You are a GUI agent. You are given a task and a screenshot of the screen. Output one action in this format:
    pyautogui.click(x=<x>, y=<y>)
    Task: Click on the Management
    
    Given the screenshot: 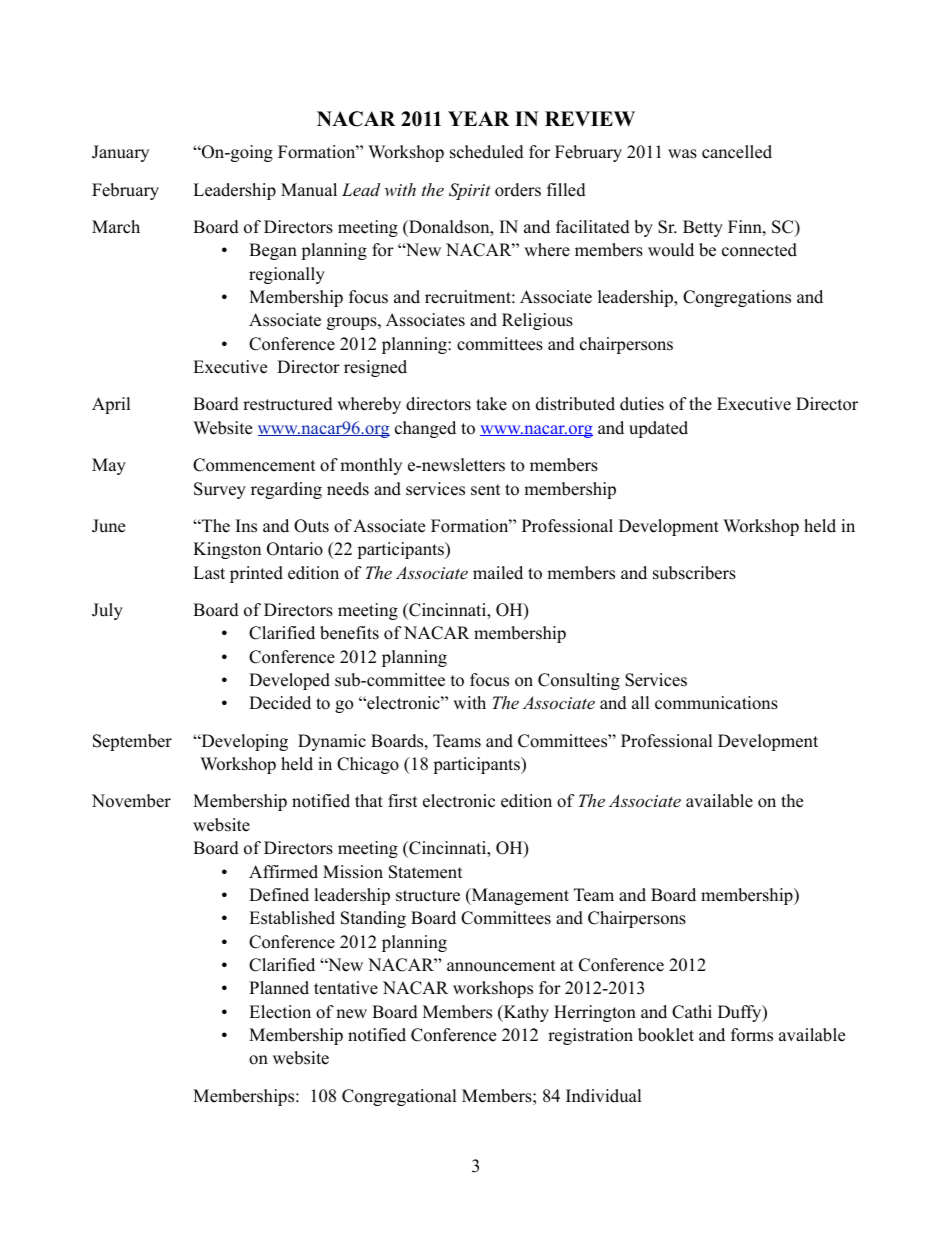 What is the action you would take?
    pyautogui.click(x=519, y=896)
